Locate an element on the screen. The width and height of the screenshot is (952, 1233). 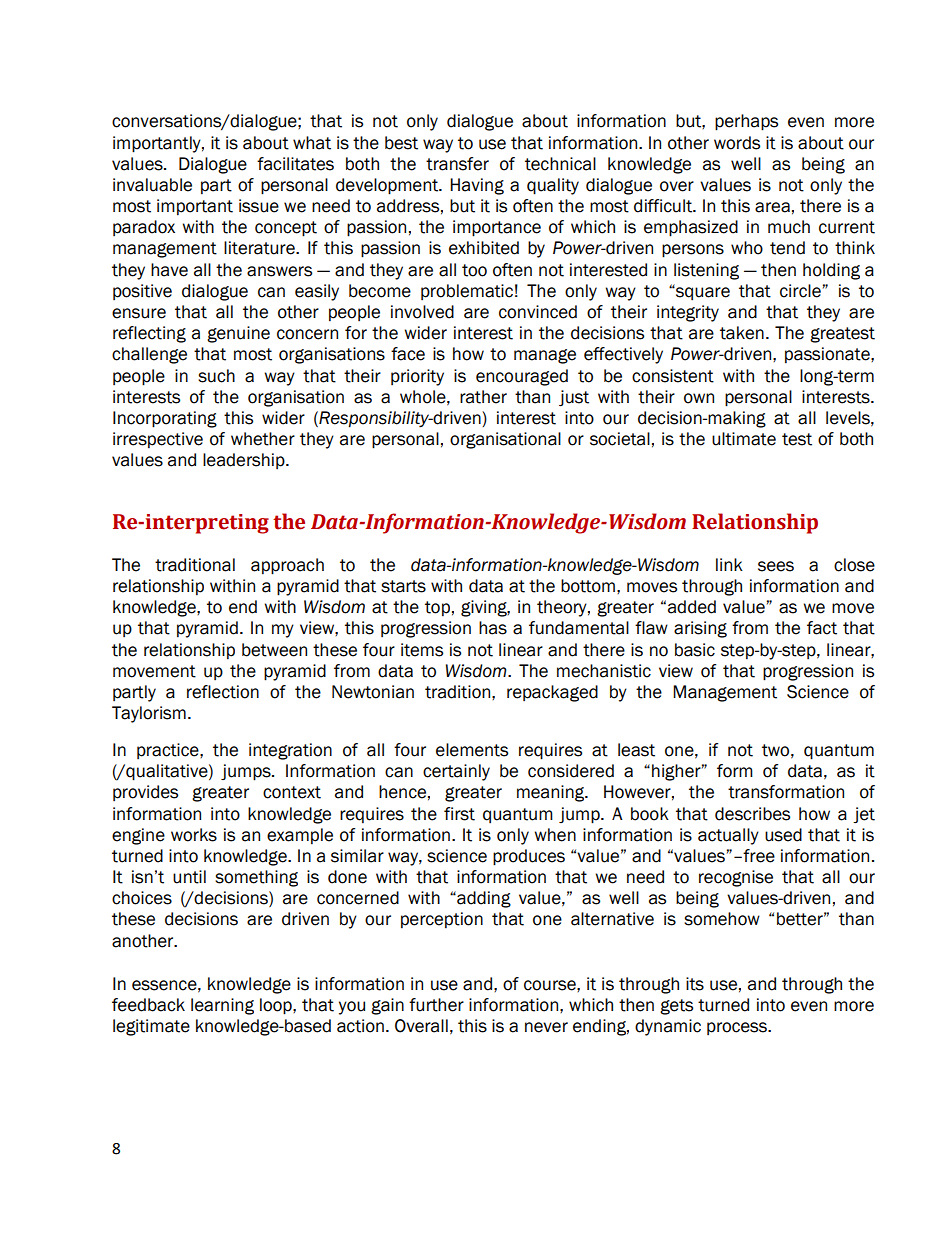
learning is located at coordinates (222, 1006).
